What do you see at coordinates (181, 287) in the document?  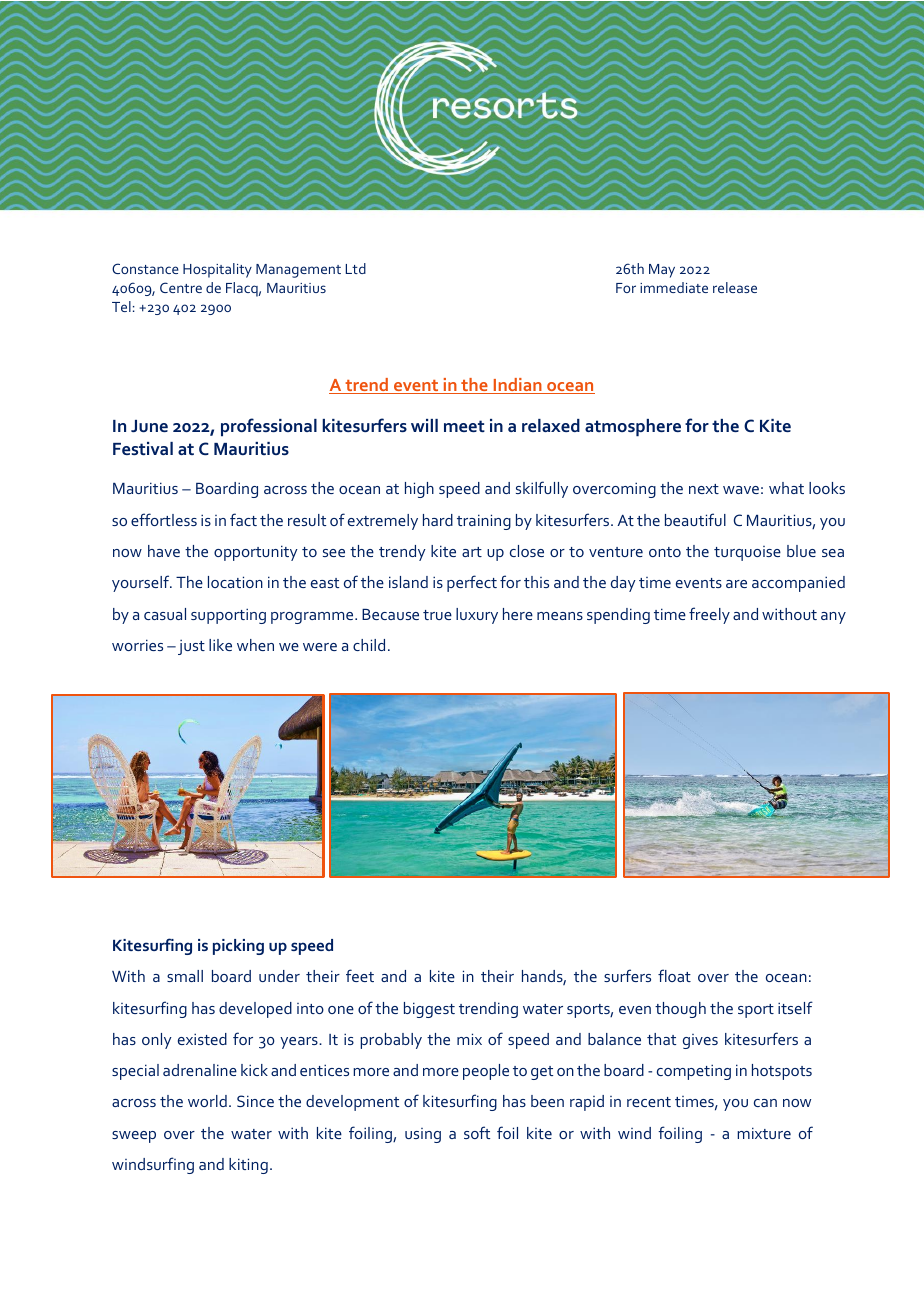 I see `Centre` at bounding box center [181, 287].
